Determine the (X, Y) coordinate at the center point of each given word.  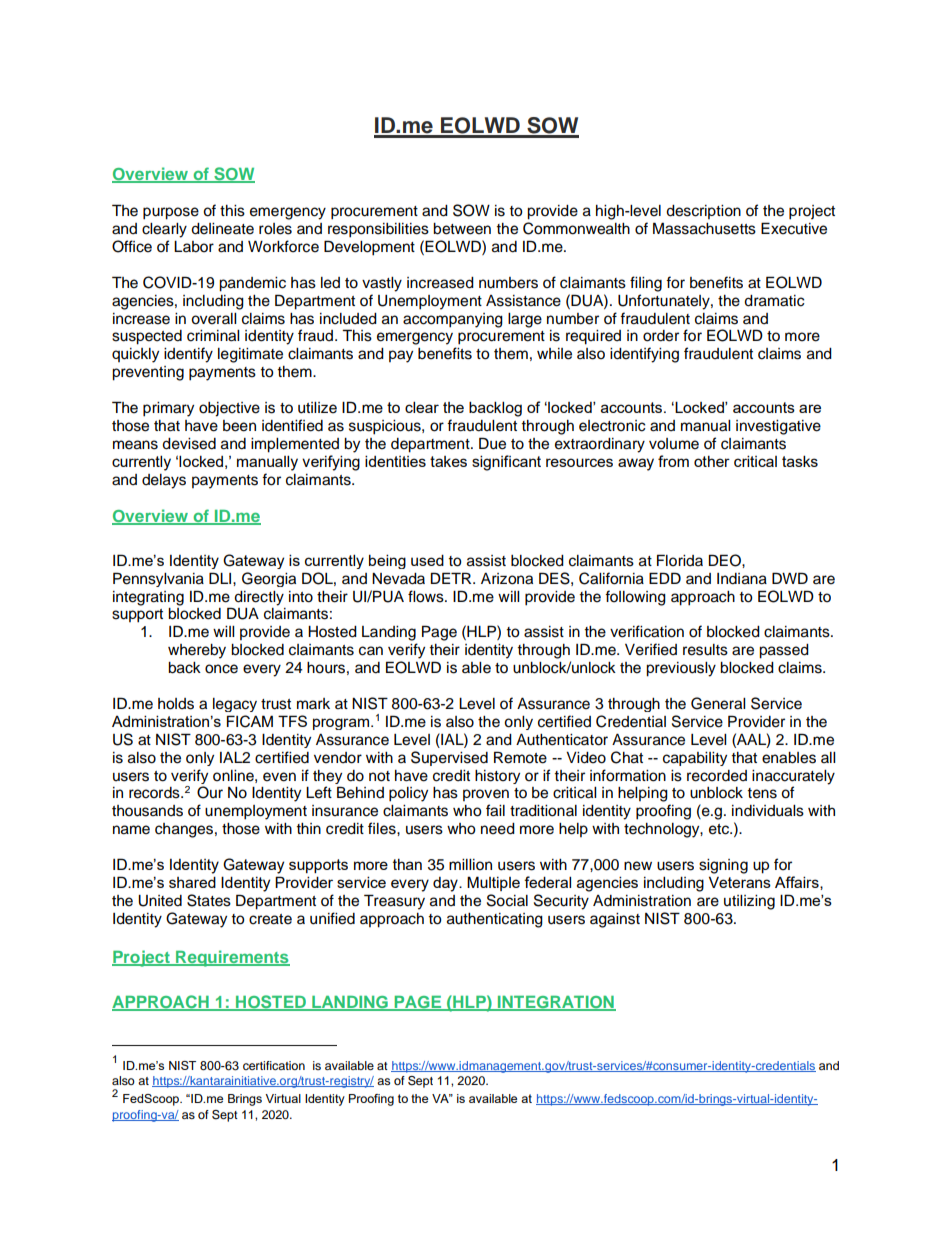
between (462, 229)
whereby (197, 651)
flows (427, 596)
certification (274, 1065)
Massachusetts (704, 228)
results (705, 650)
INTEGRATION (555, 1003)
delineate (222, 229)
